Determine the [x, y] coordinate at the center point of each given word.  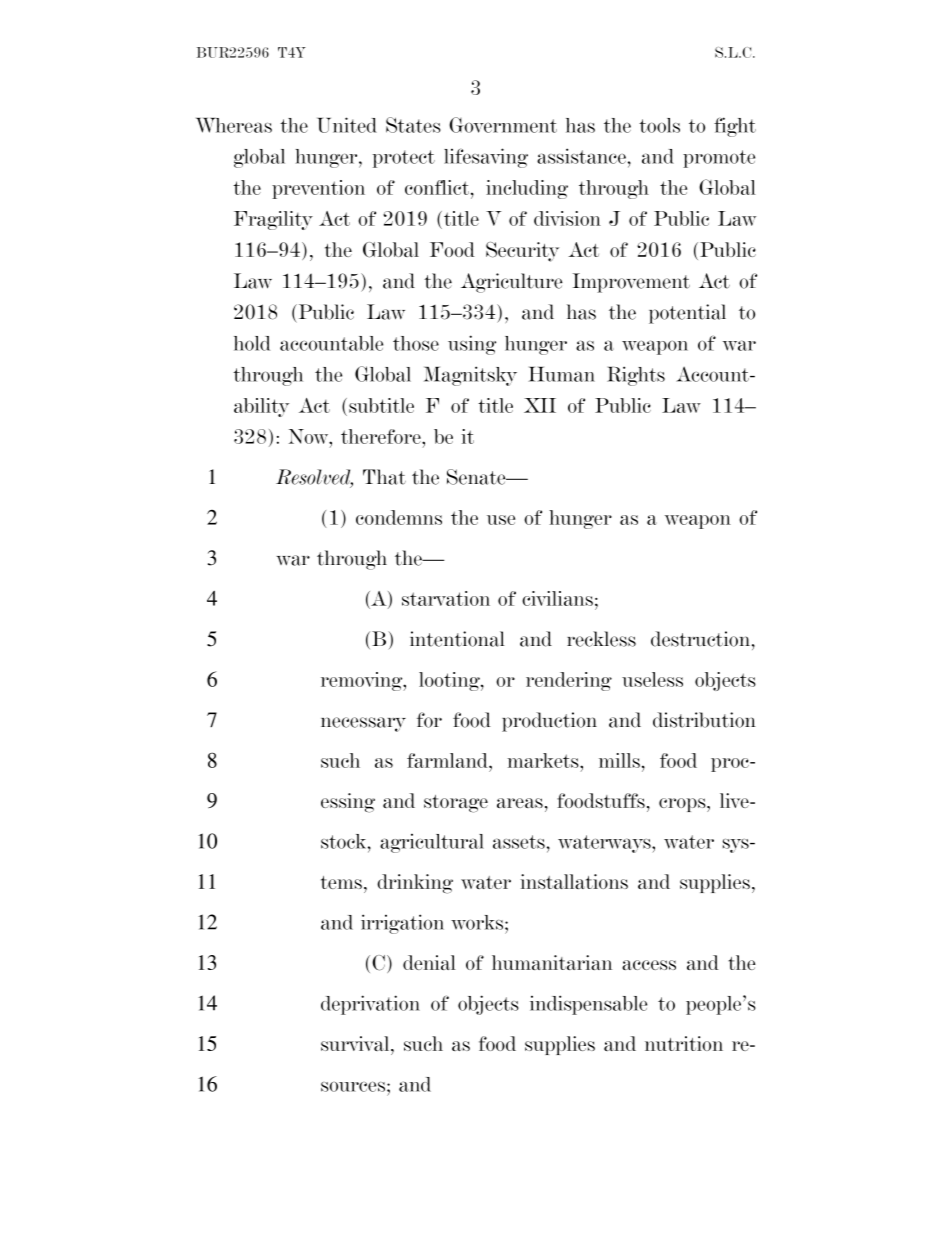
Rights [636, 376]
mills [619, 760]
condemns [399, 517]
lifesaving [486, 158]
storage [456, 804]
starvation [446, 598]
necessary [363, 724]
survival [356, 1043]
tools [659, 125]
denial [429, 962]
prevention [318, 189]
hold [252, 343]
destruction [702, 639]
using [472, 345]
